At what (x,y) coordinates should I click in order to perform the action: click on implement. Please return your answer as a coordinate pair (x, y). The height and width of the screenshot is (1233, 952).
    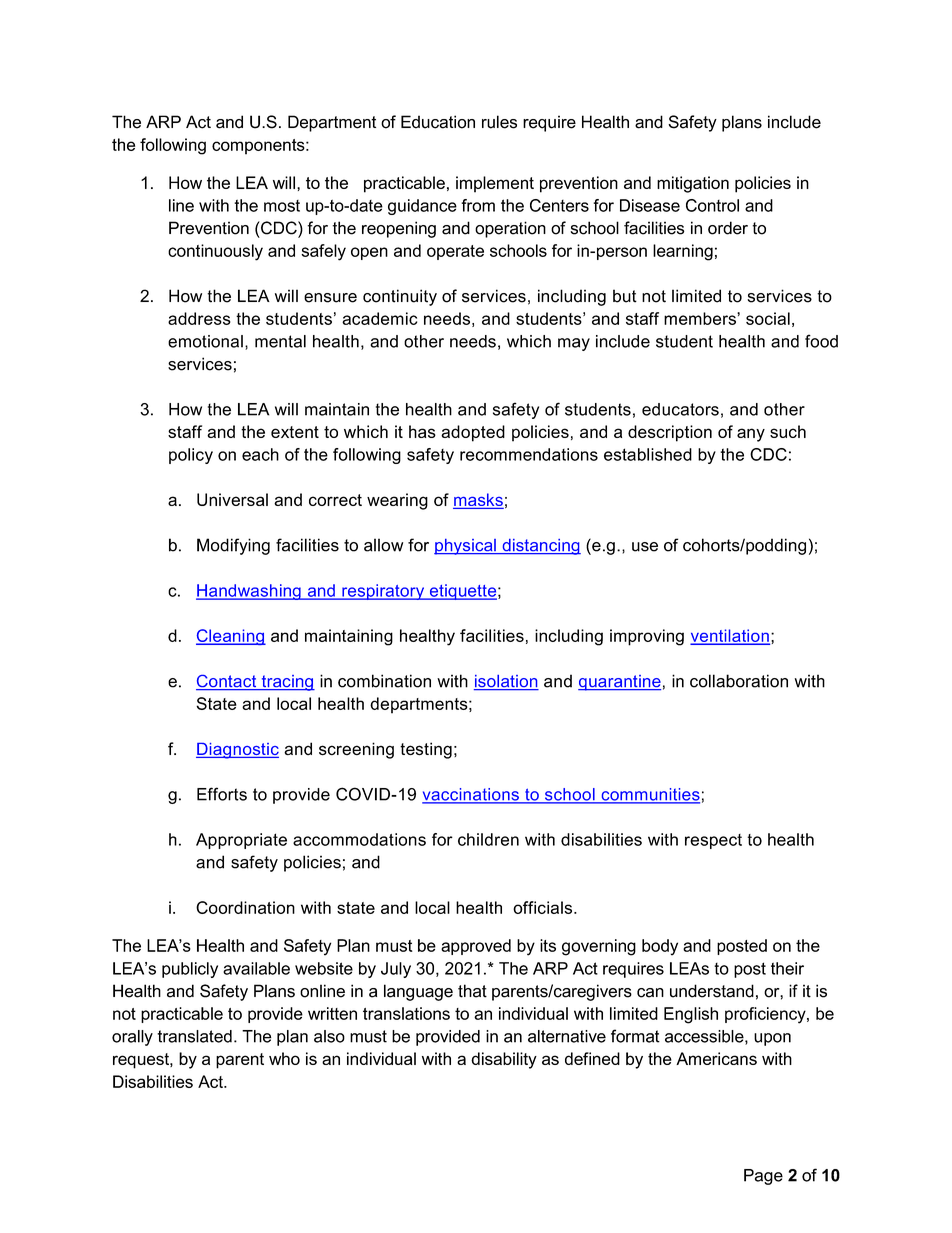
    Looking at the image, I should click on (495, 184).
